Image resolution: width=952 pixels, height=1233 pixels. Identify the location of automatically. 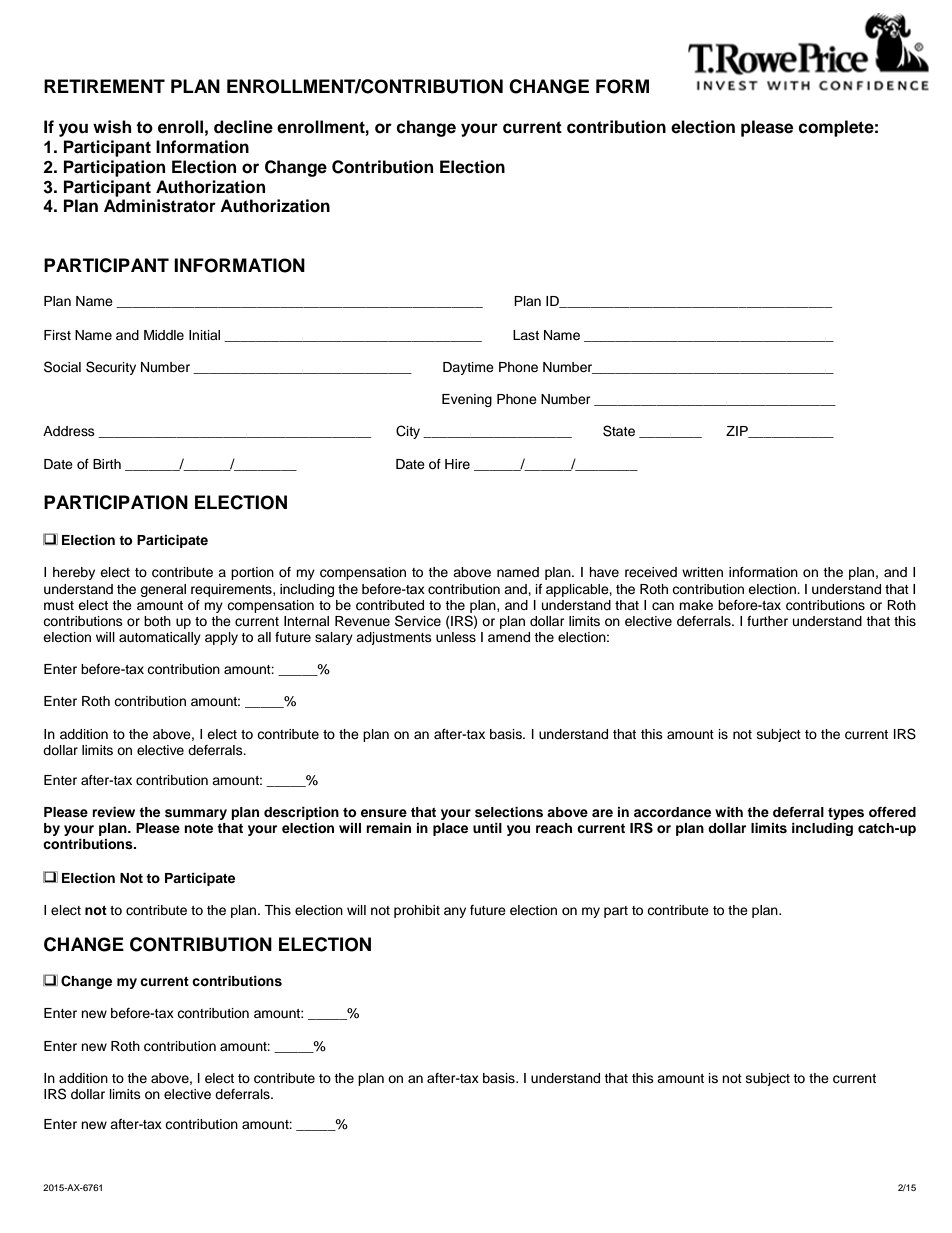
(160, 638).
